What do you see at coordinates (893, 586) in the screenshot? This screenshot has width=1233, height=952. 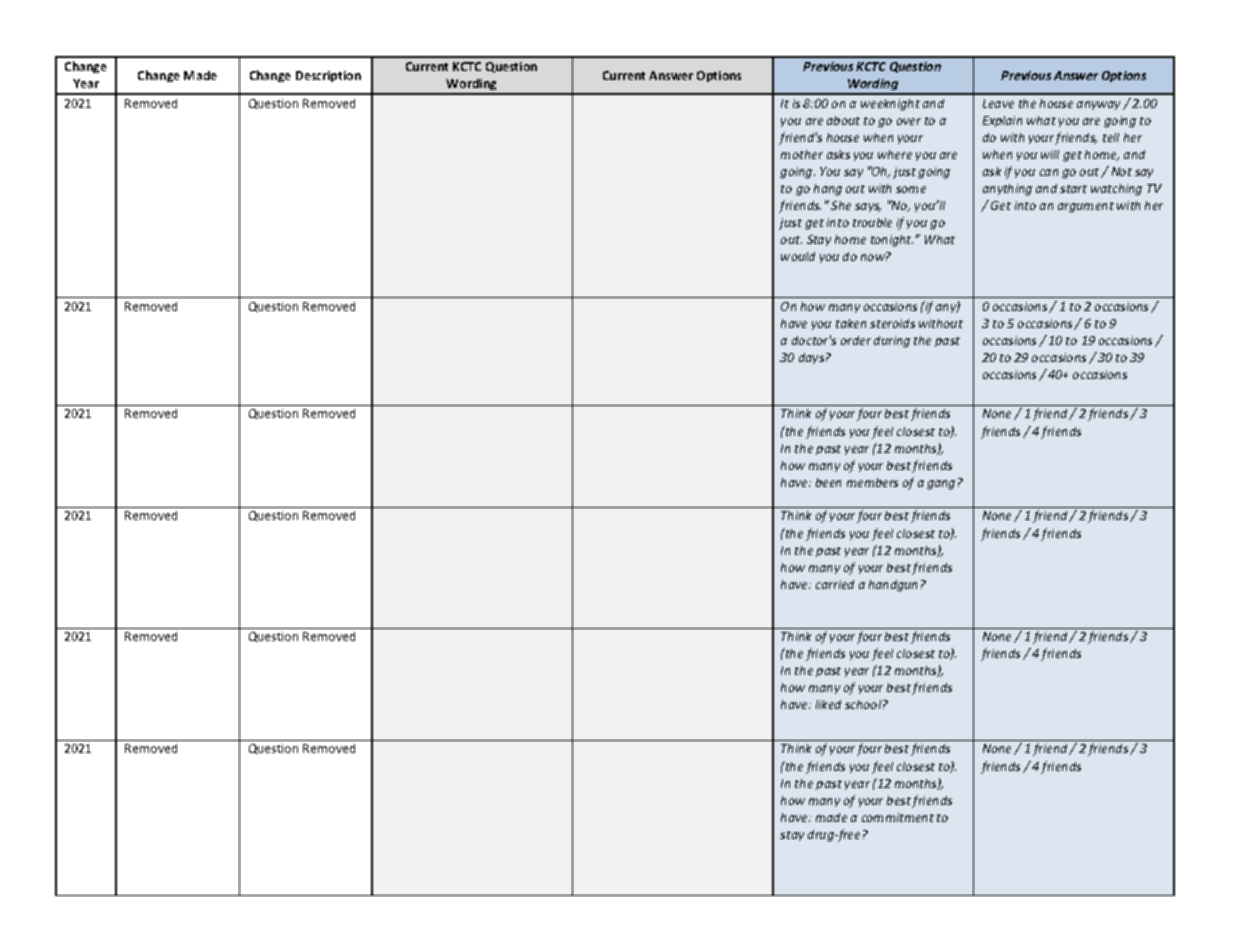 I see `handgun` at bounding box center [893, 586].
